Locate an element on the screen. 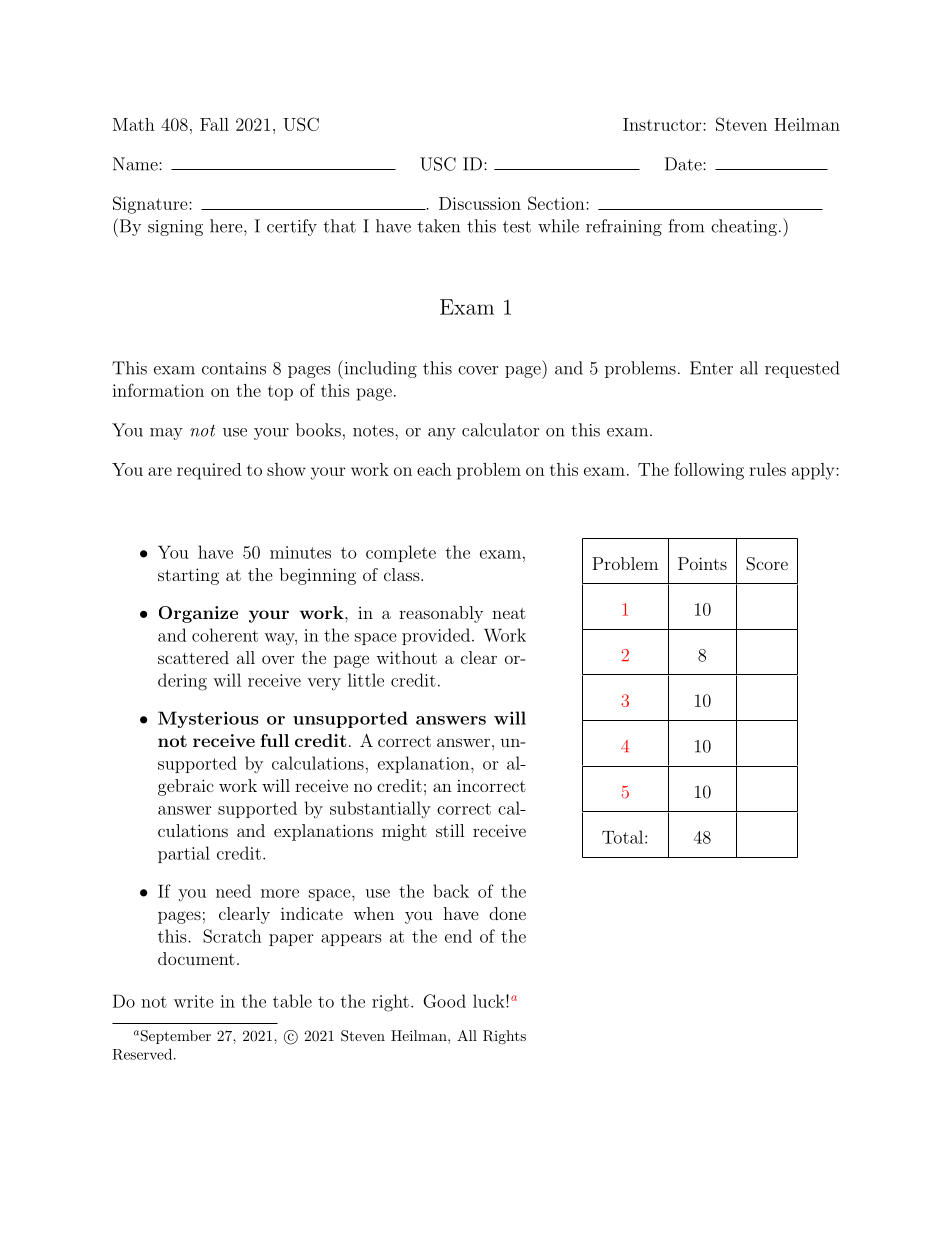  write is located at coordinates (194, 1001).
